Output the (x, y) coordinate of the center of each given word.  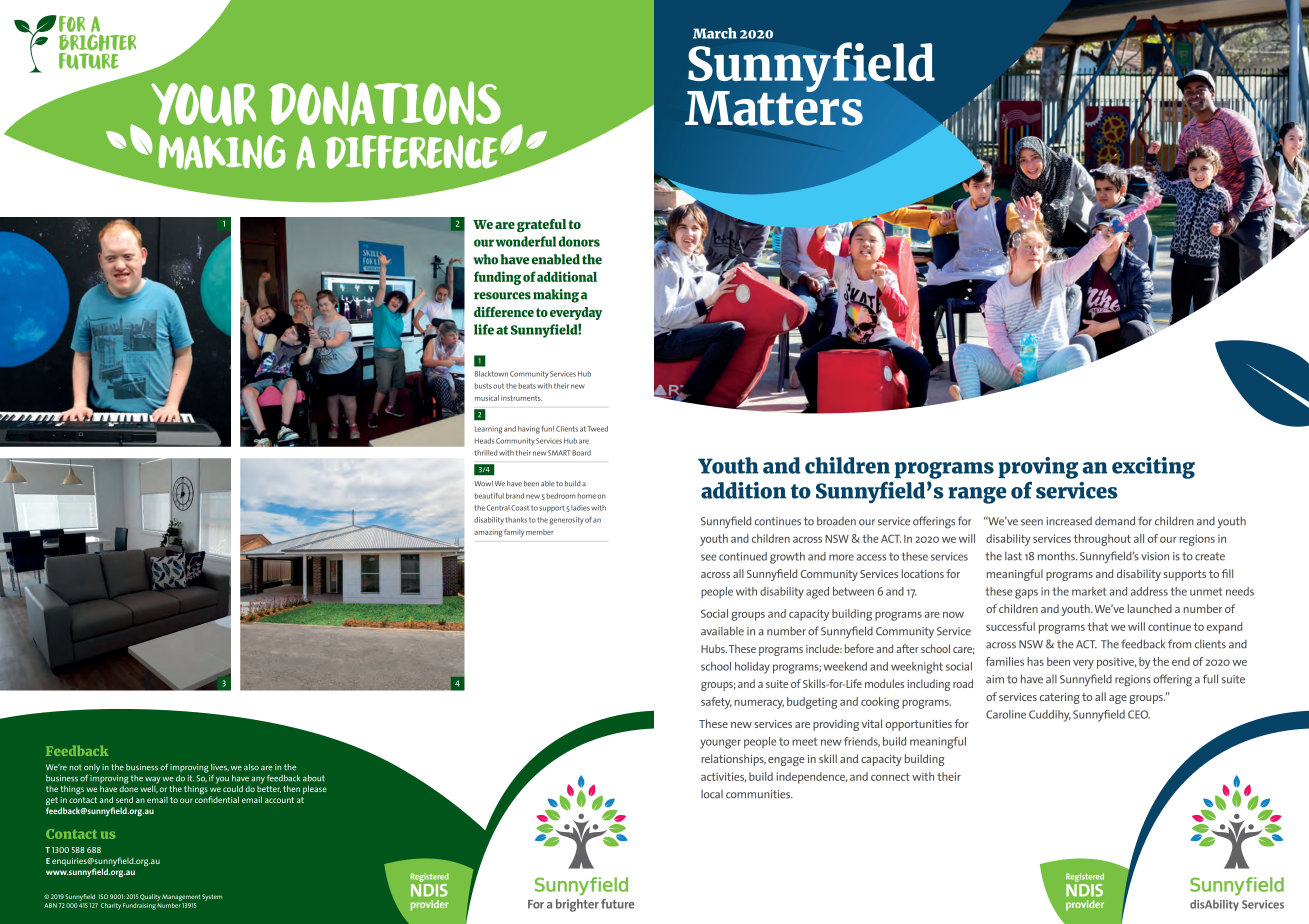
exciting (1153, 468)
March (715, 33)
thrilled (485, 453)
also (251, 767)
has (1035, 661)
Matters (774, 107)
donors (579, 241)
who (485, 259)
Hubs (714, 648)
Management (181, 897)
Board (581, 453)
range (977, 495)
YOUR (203, 104)
